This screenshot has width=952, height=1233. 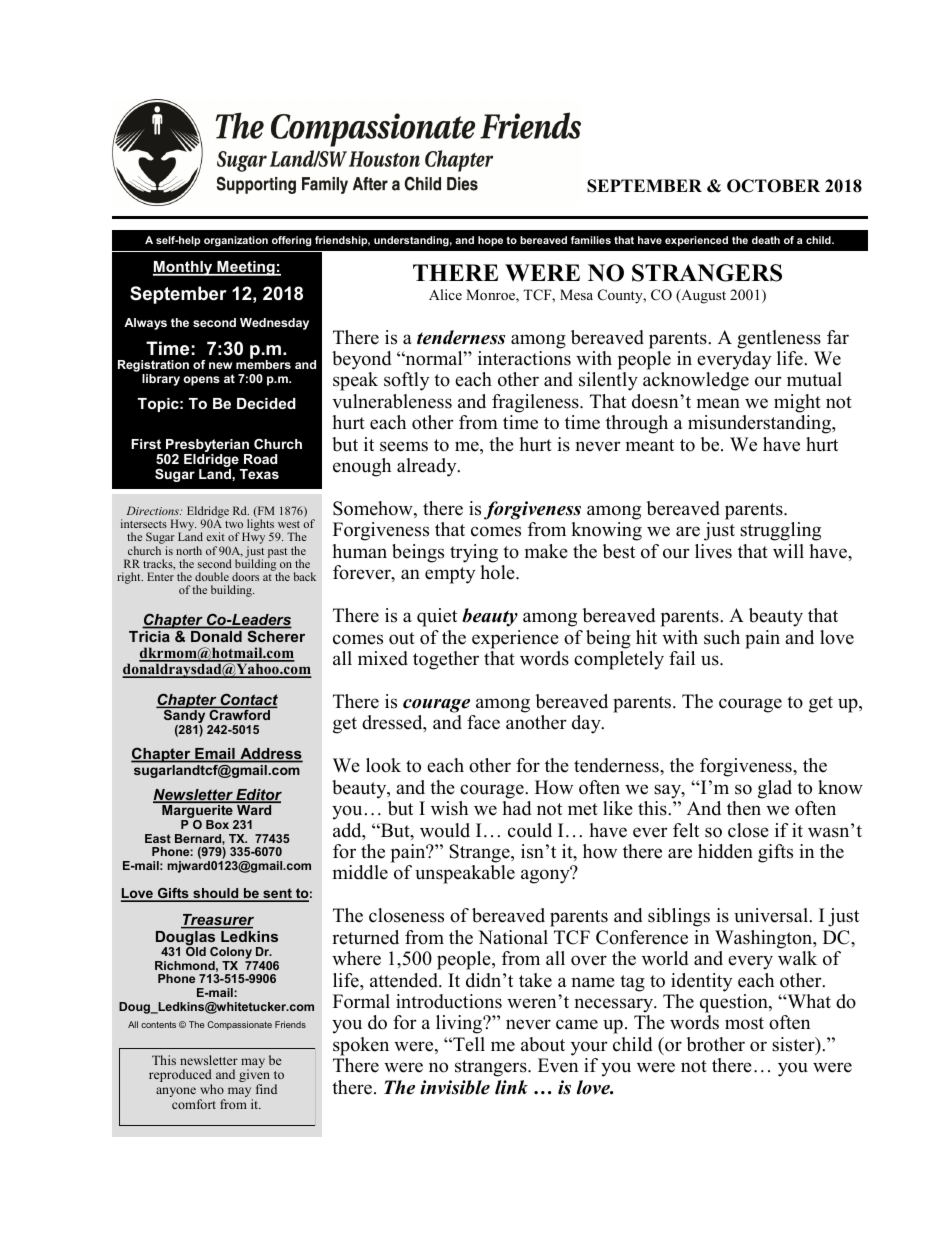 I want to click on organization, so click(x=236, y=241).
